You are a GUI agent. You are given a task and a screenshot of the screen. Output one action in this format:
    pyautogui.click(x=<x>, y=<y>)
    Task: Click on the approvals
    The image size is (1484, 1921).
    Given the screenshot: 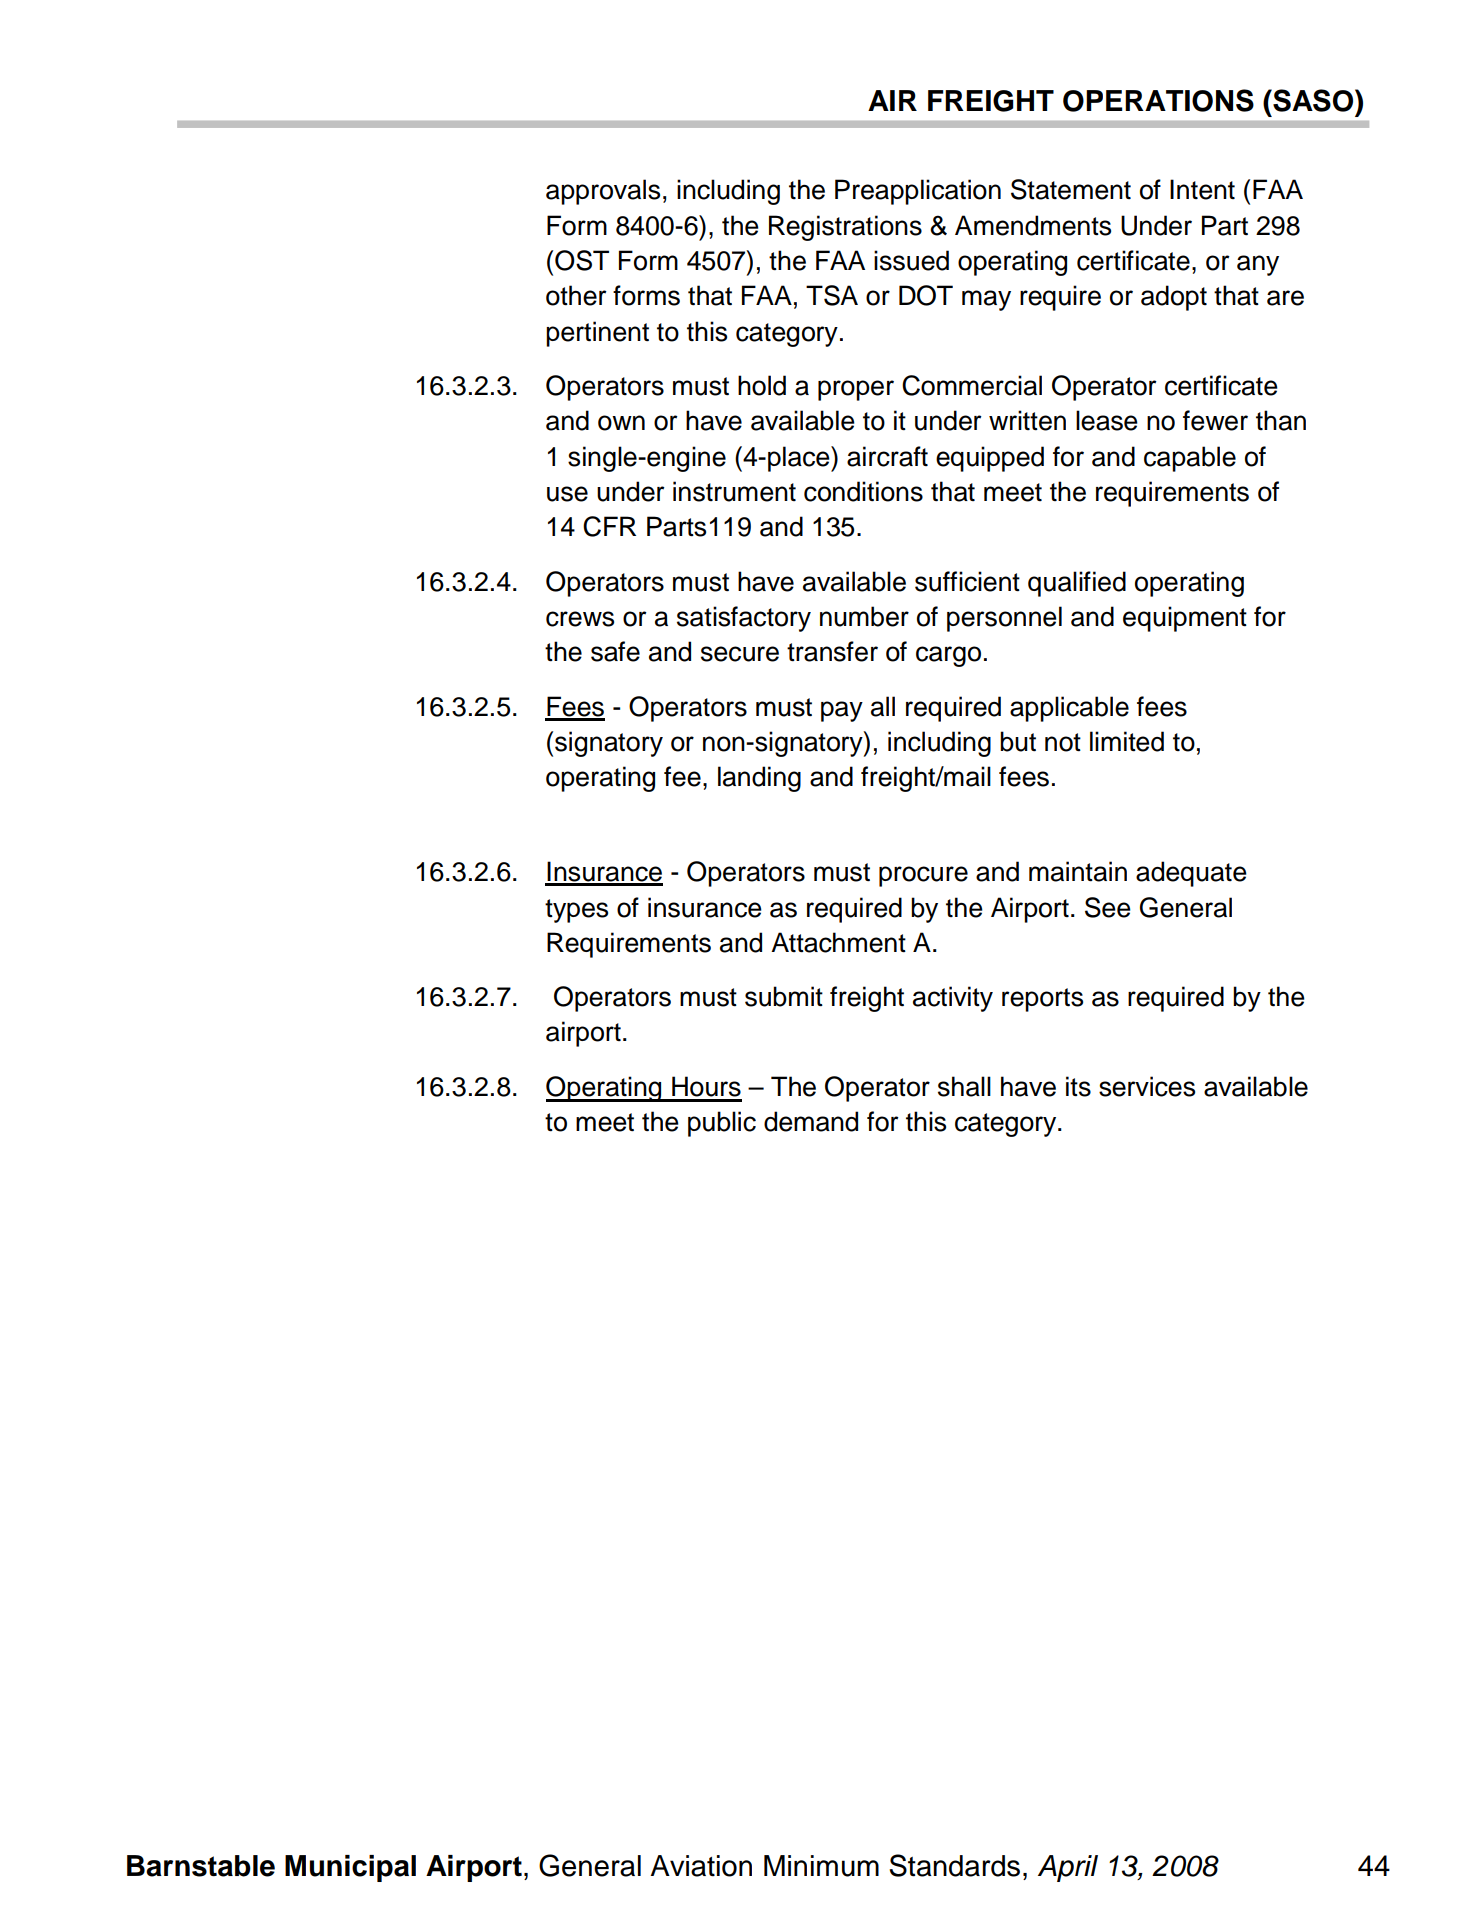 What is the action you would take?
    pyautogui.click(x=603, y=192)
